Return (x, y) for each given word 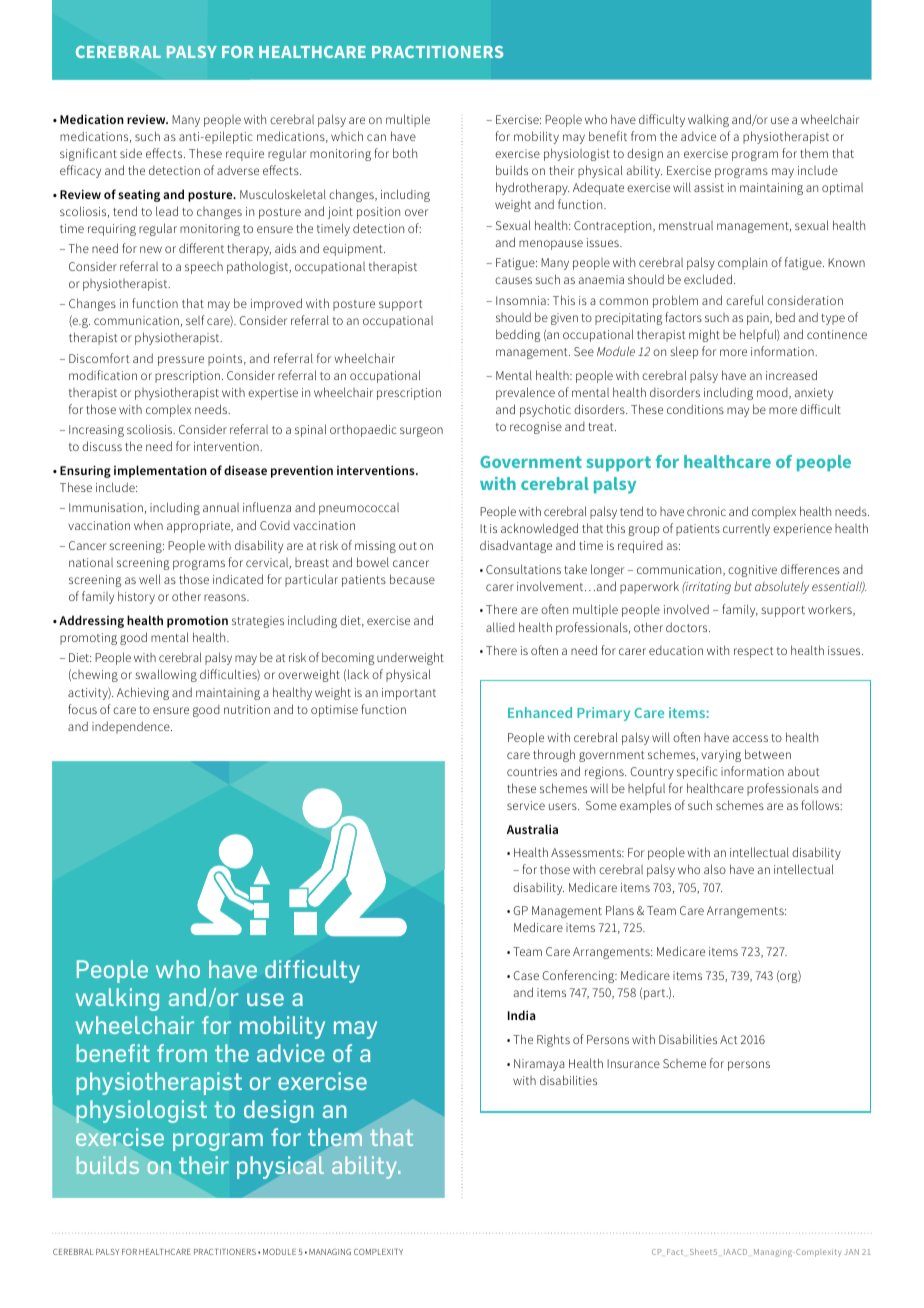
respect (754, 652)
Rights (553, 1040)
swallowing (166, 675)
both (405, 153)
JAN (851, 1252)
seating (139, 195)
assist (709, 187)
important (409, 694)
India (522, 1015)
